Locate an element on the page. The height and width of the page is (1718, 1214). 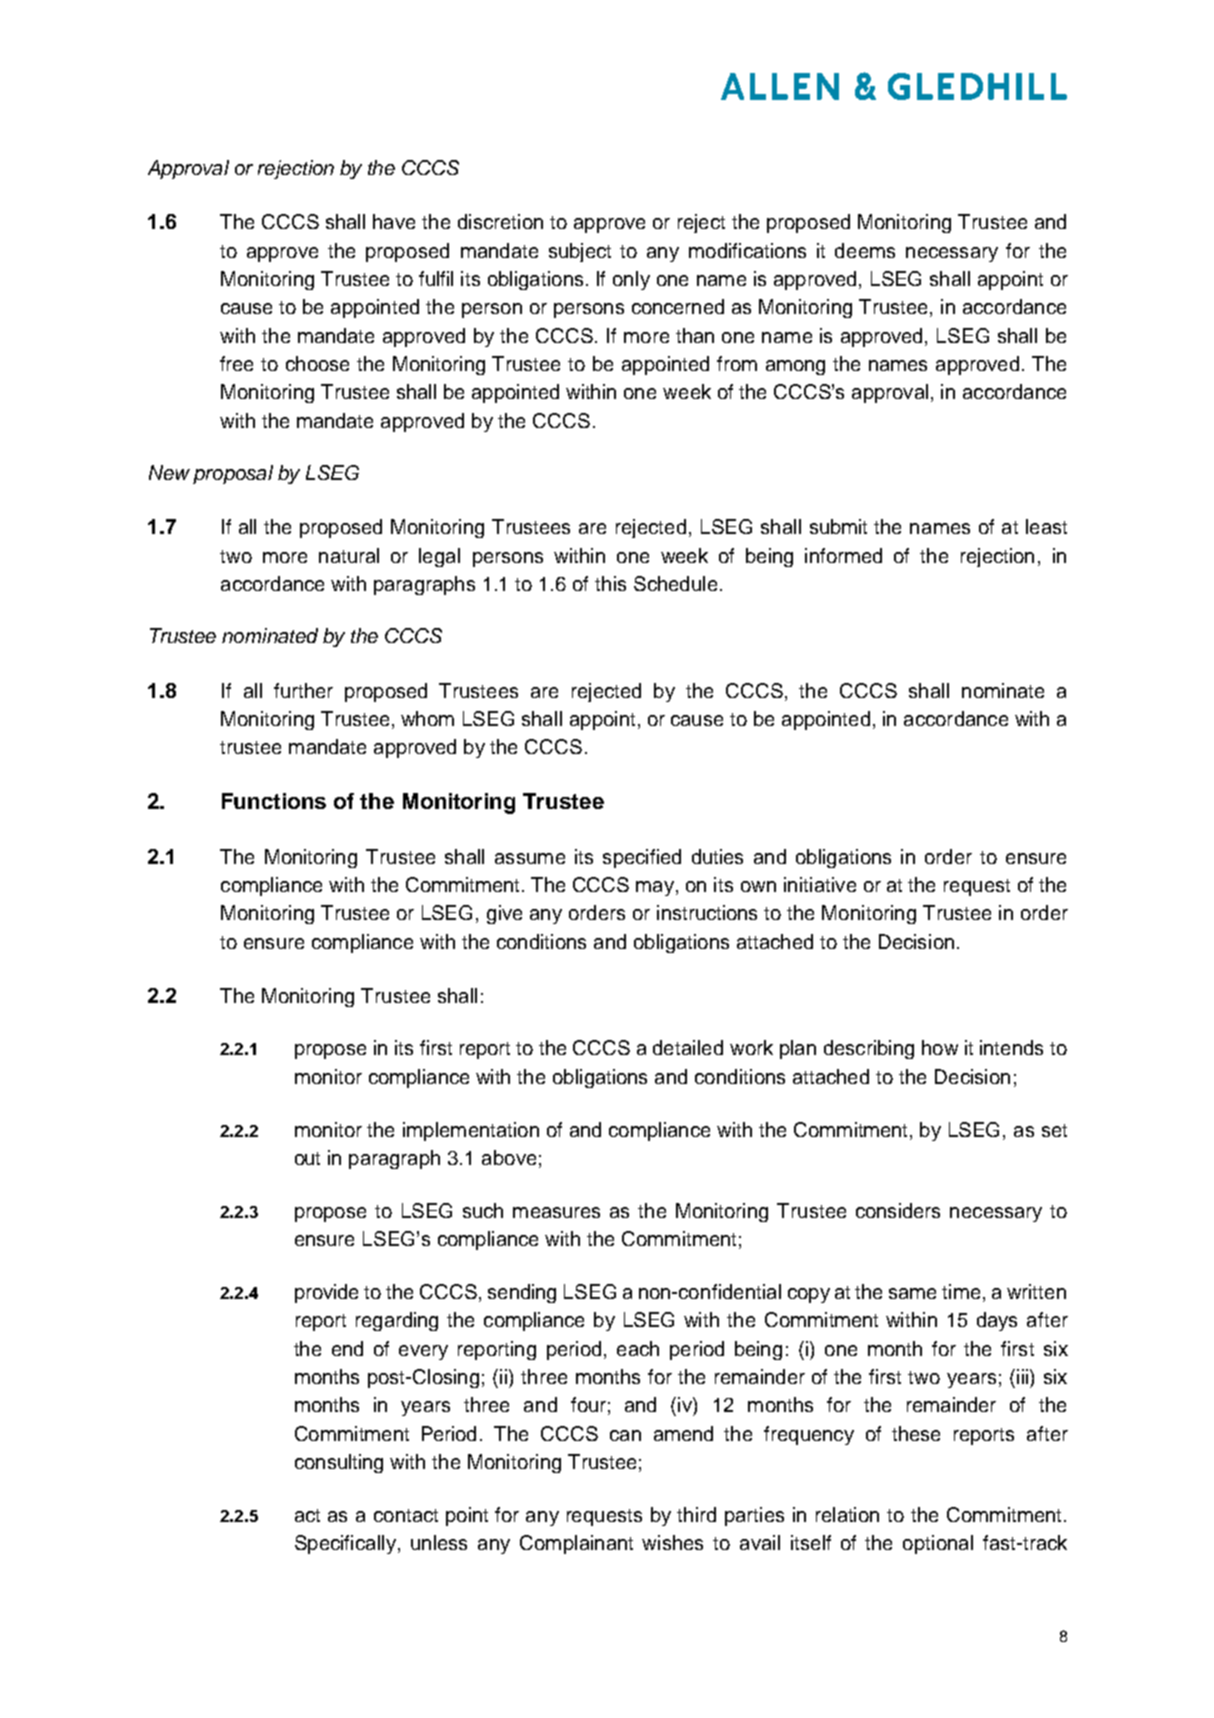
this is located at coordinates (610, 583).
